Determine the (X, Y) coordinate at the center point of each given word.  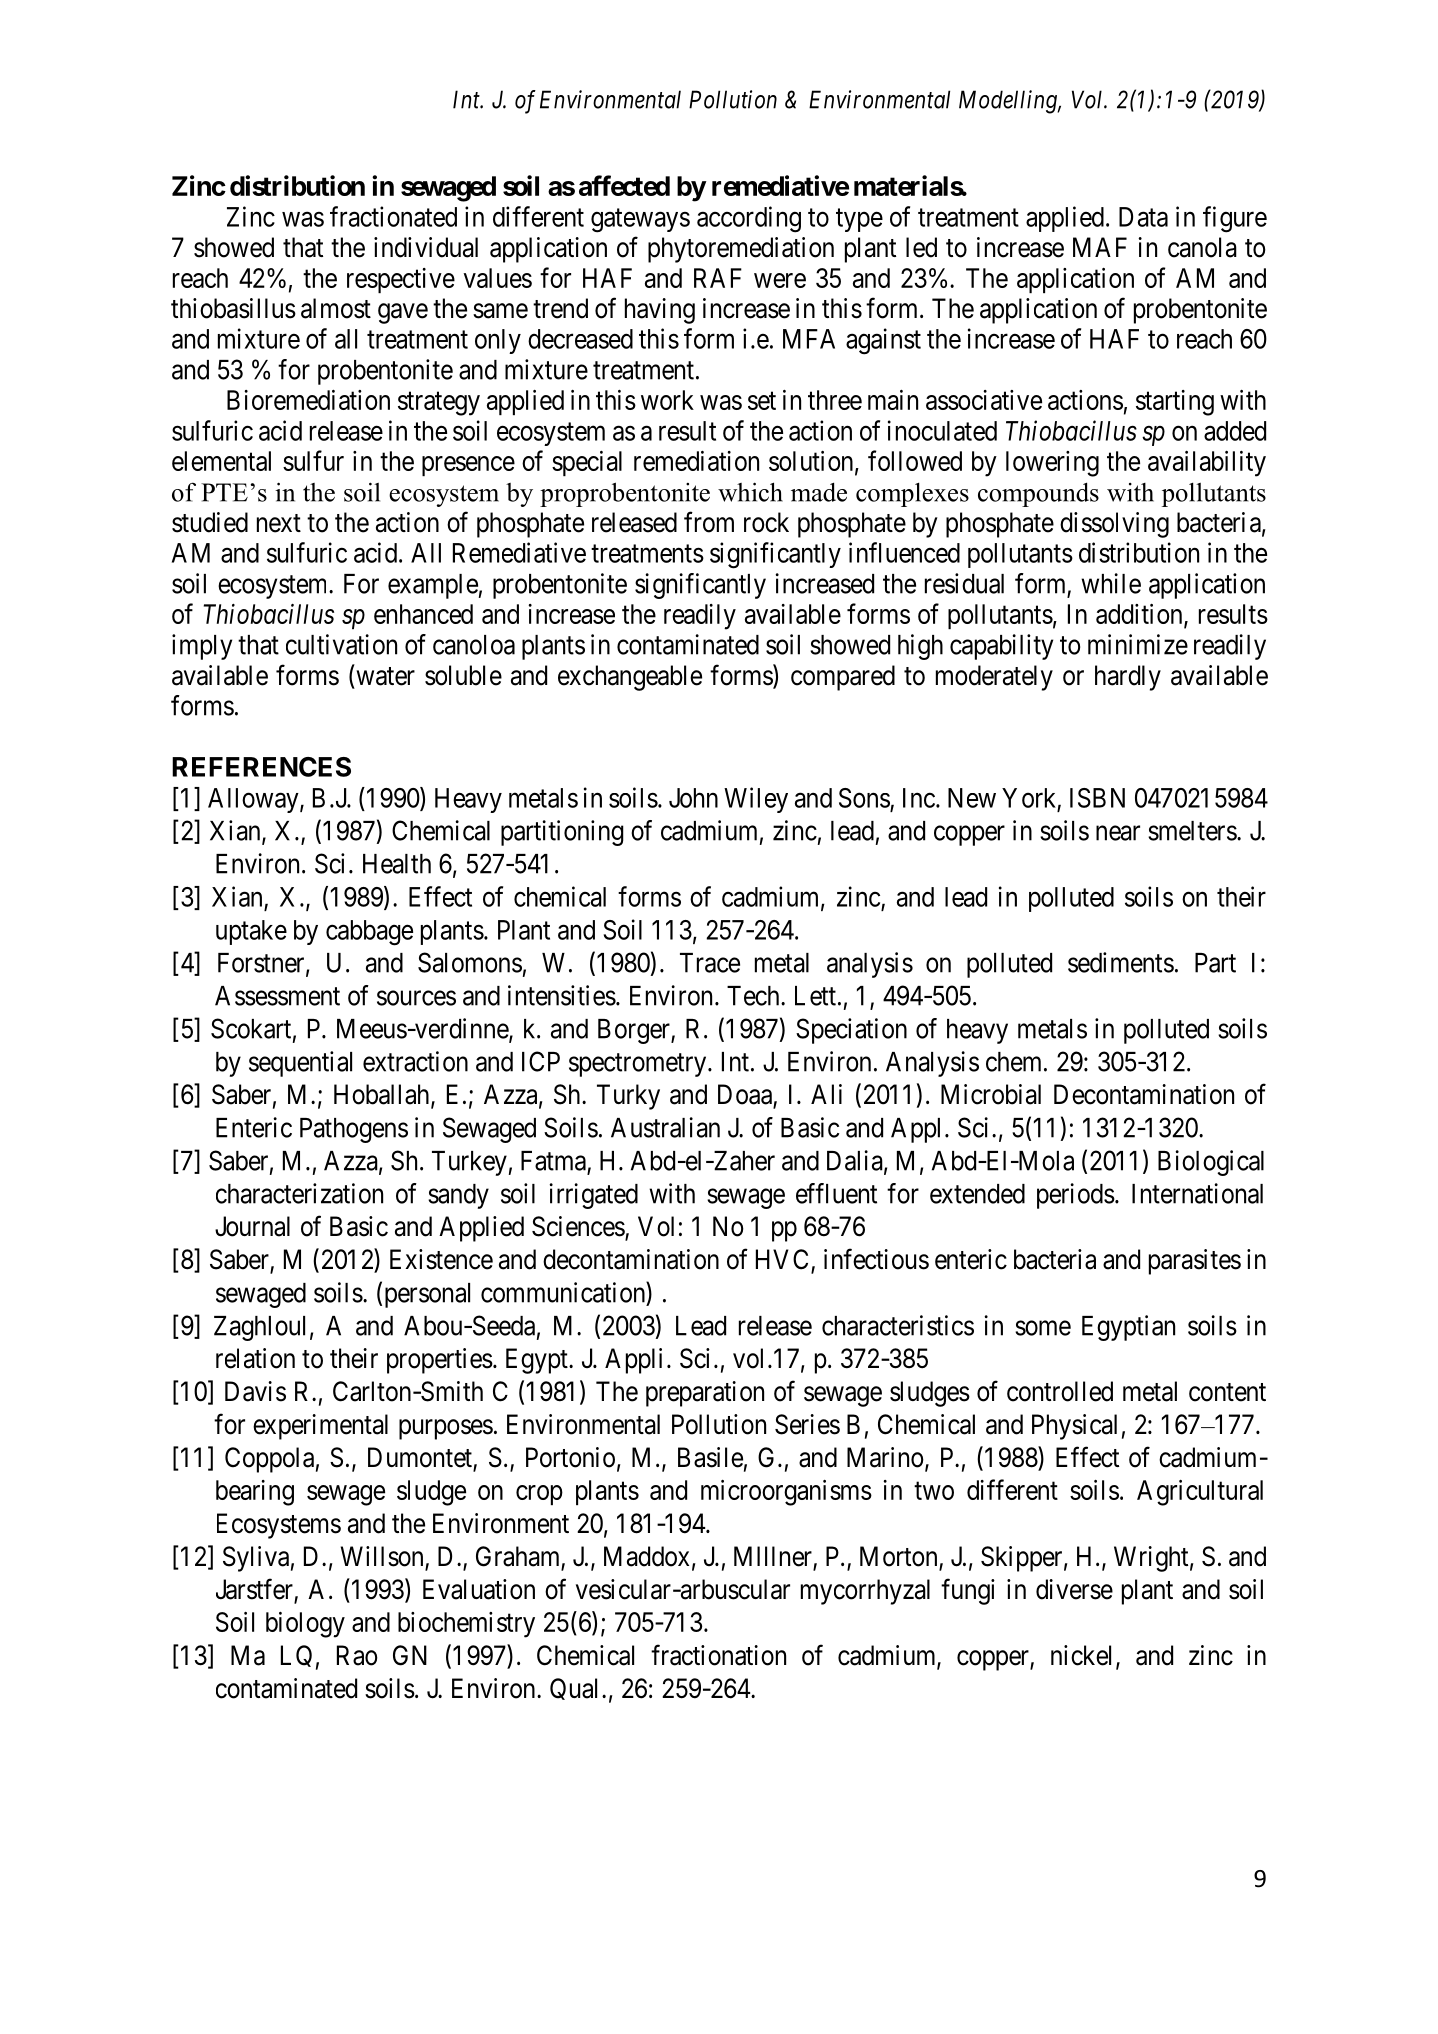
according (749, 219)
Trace (710, 963)
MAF (1100, 247)
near (1118, 833)
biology (305, 1625)
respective (401, 280)
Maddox (646, 1556)
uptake (251, 932)
